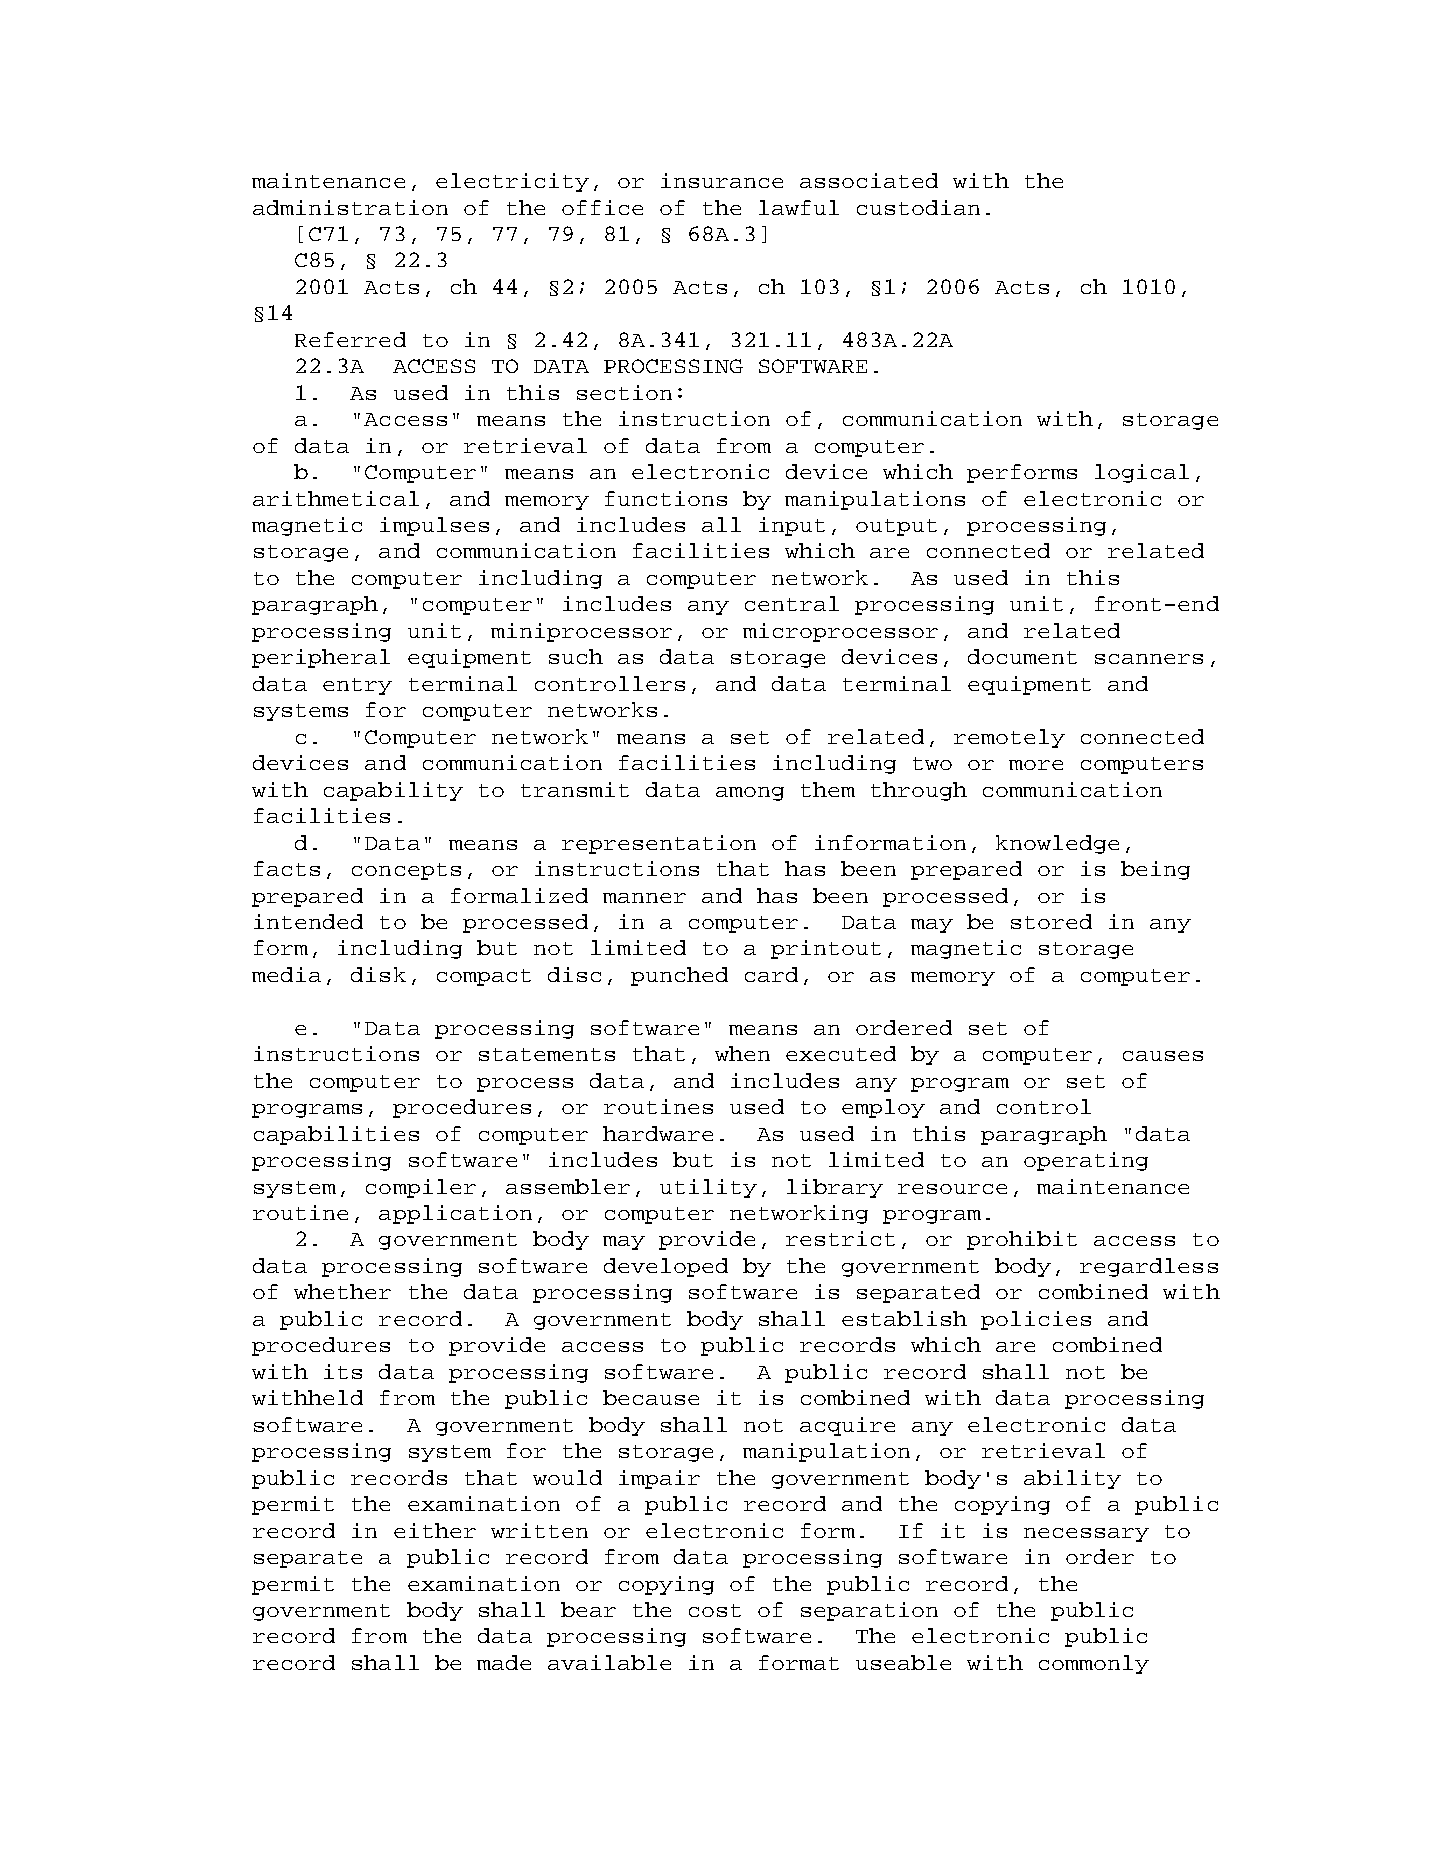 The width and height of the page is (1430, 1850). I want to click on made, so click(504, 1662).
